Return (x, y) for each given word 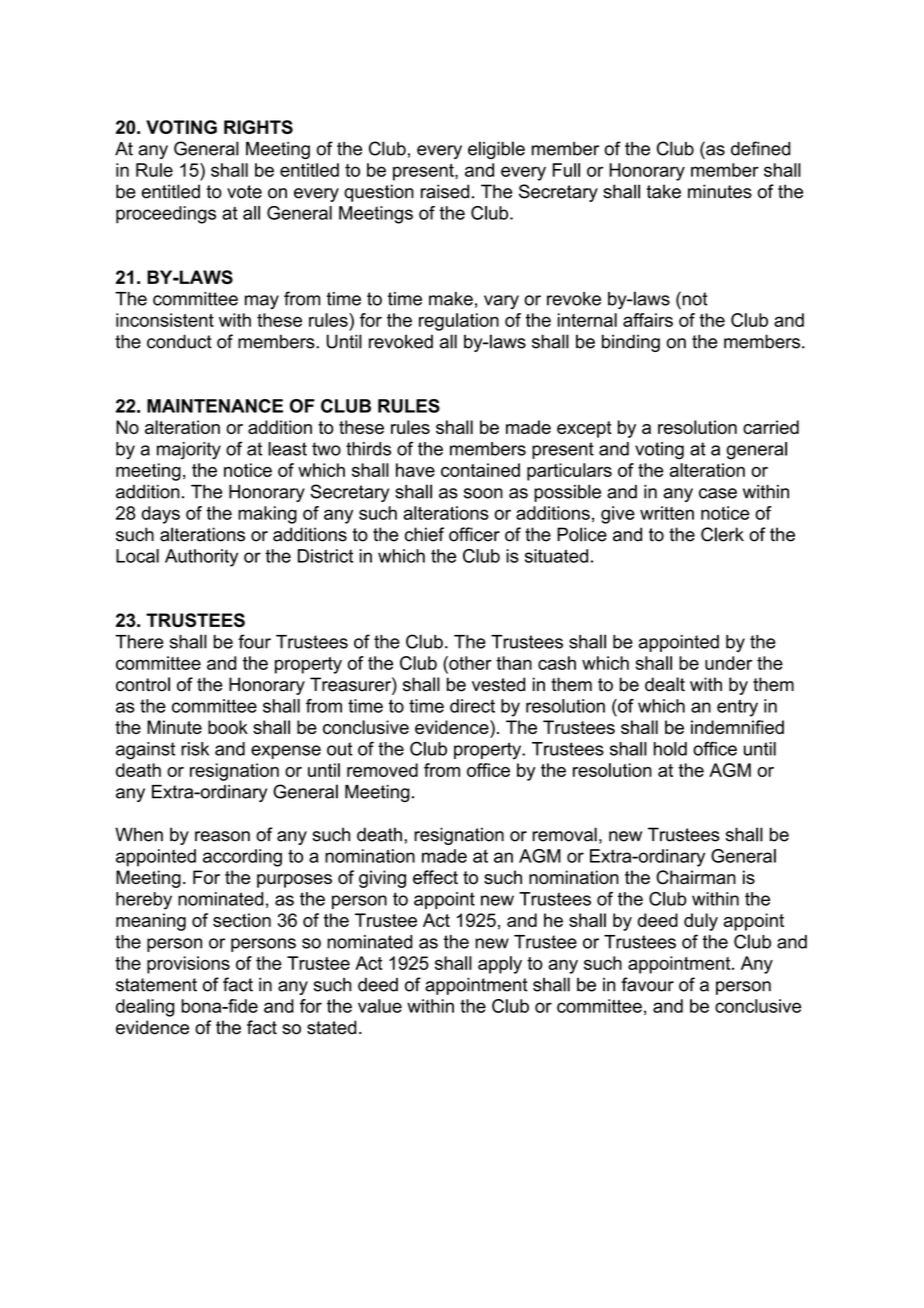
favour (647, 984)
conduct (179, 341)
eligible (496, 150)
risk (195, 749)
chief (424, 534)
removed (382, 770)
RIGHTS (258, 127)
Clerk (722, 534)
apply (500, 965)
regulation (459, 322)
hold (670, 749)
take (664, 191)
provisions (188, 965)
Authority (201, 558)
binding (631, 343)
